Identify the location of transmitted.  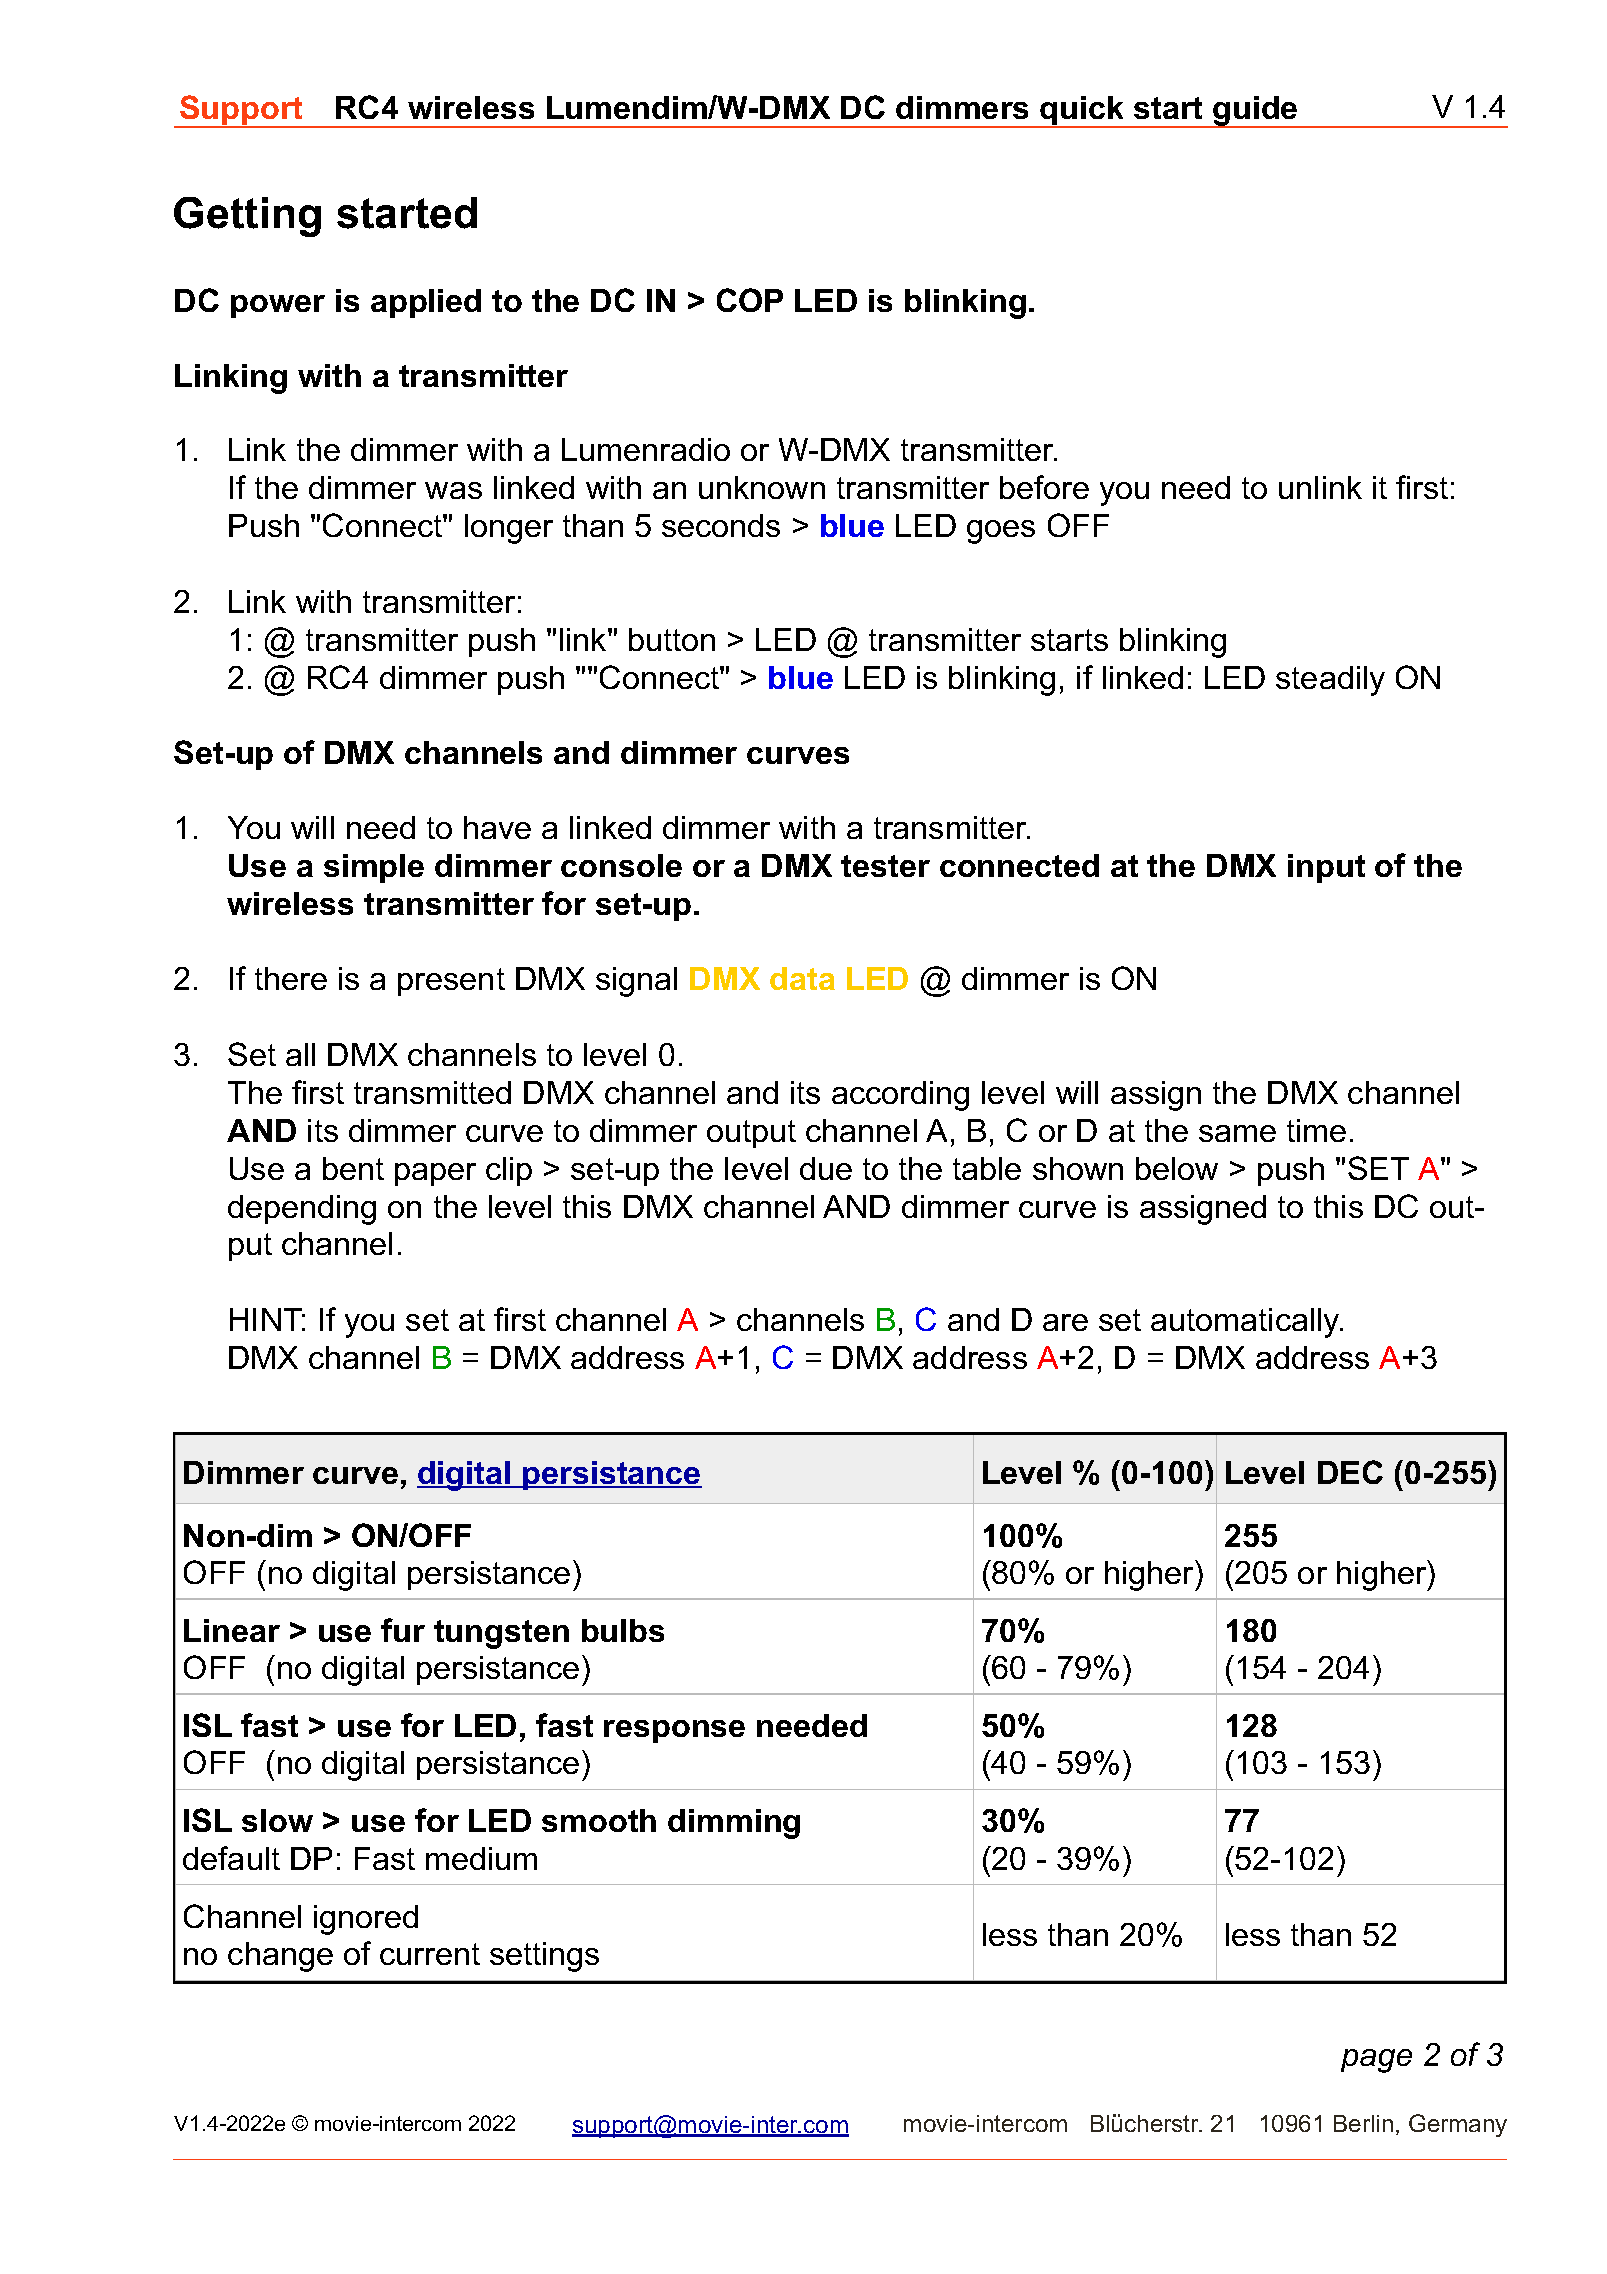
(432, 1092).
